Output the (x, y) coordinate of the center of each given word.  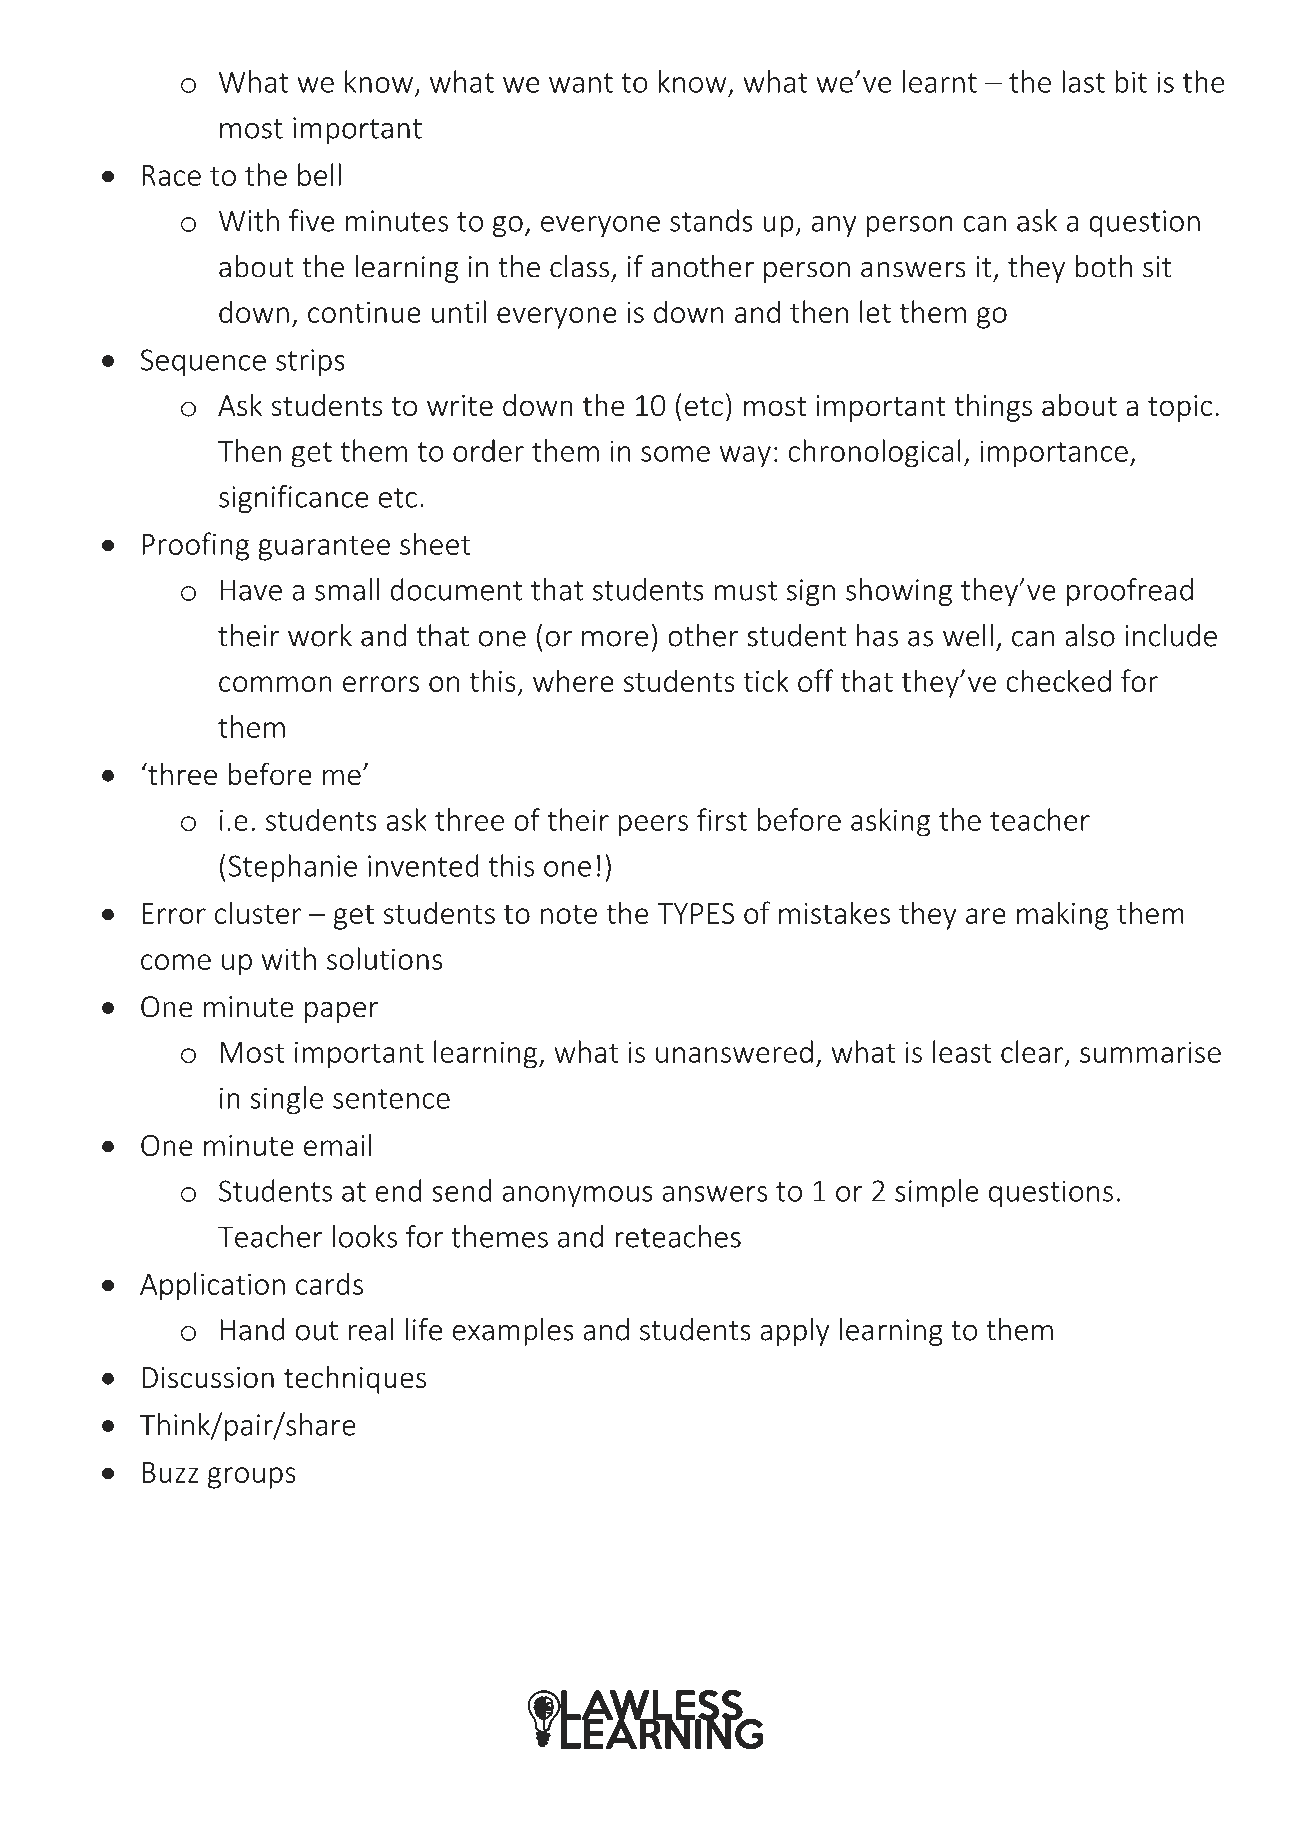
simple (937, 1193)
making (1063, 915)
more (615, 639)
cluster (258, 912)
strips (310, 362)
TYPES (695, 913)
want (581, 83)
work (320, 635)
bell (319, 174)
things (993, 407)
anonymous (578, 1196)
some (675, 454)
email (337, 1144)
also (1090, 635)
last (1083, 81)
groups (252, 1478)
